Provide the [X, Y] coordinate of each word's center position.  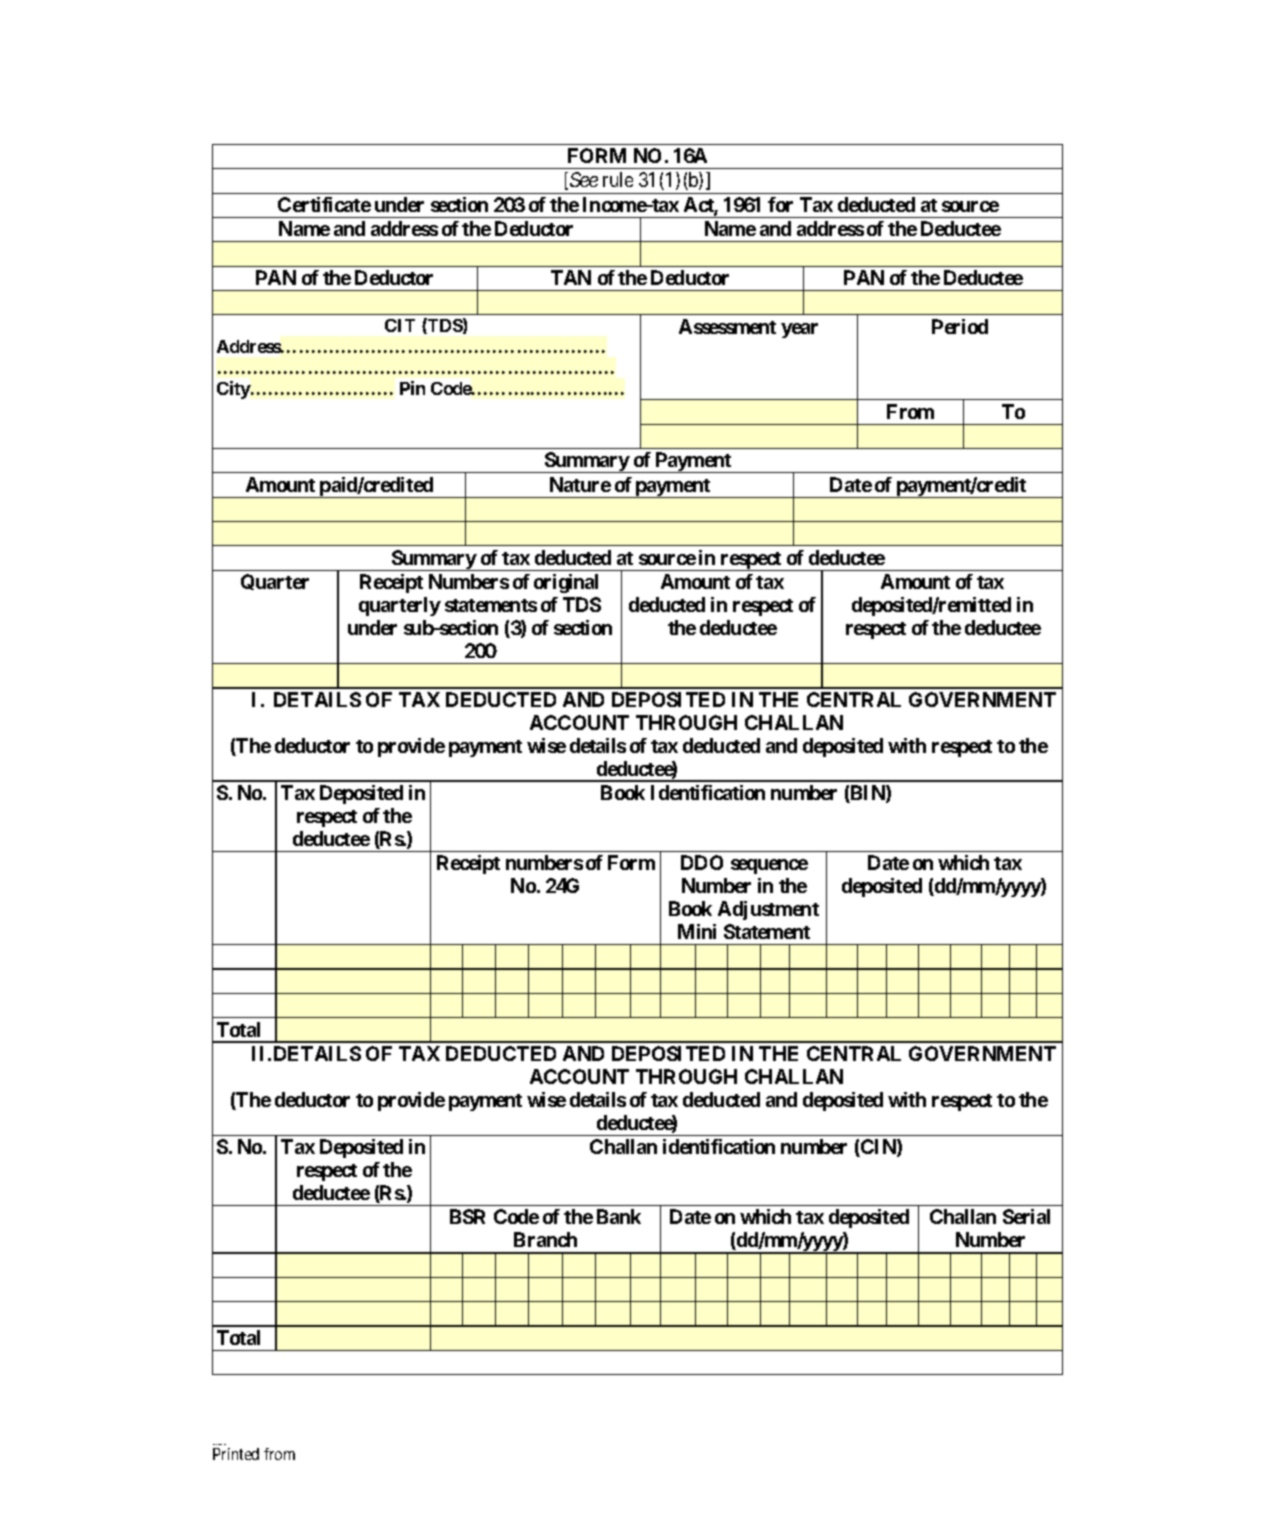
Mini [697, 931]
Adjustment [768, 910]
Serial [1026, 1216]
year [799, 330]
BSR [467, 1216]
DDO [702, 862]
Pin [412, 388]
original [566, 583]
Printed [236, 1454]
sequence [769, 866]
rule [618, 179]
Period [960, 326]
